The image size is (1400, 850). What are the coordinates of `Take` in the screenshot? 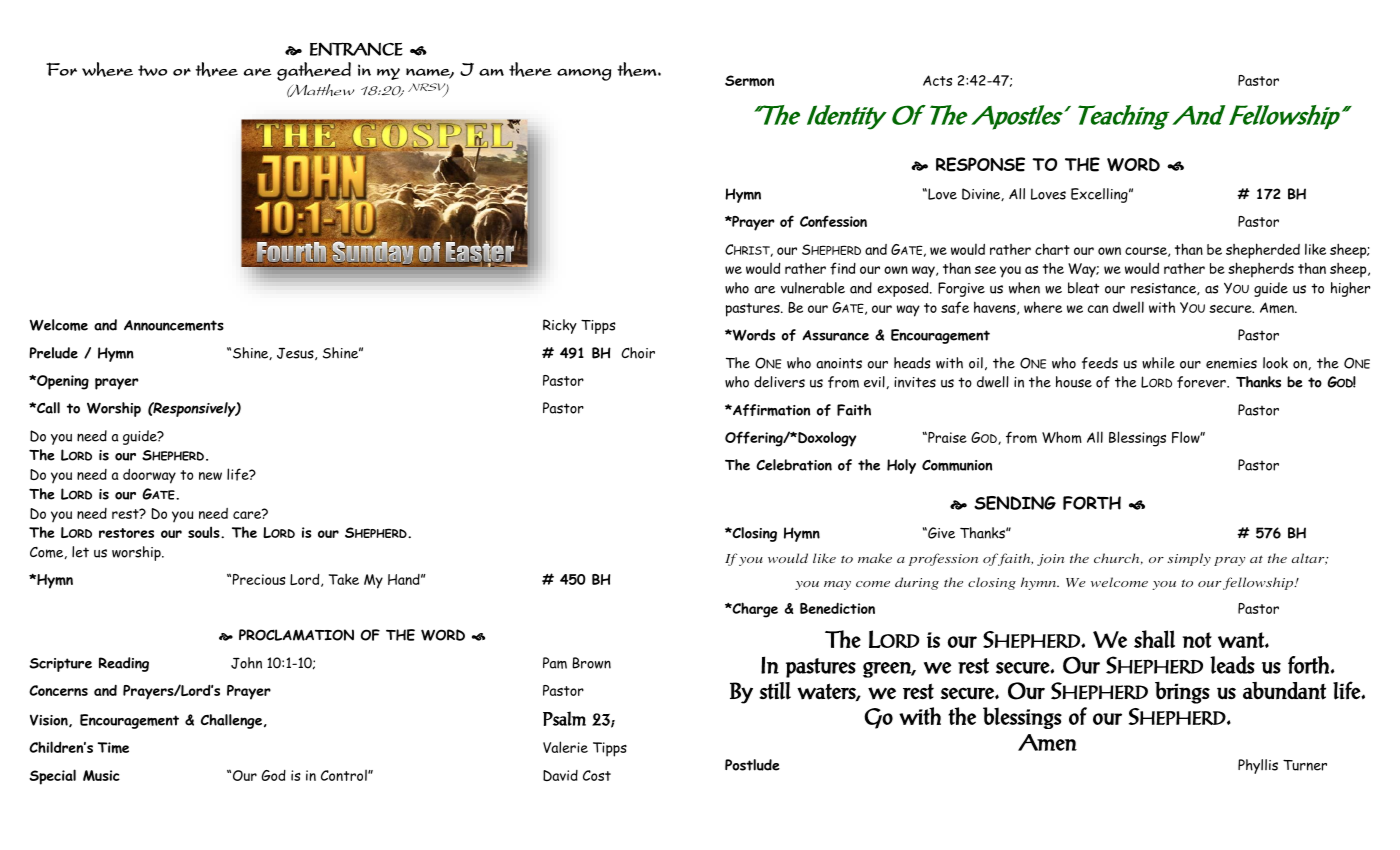 It's located at (344, 579).
